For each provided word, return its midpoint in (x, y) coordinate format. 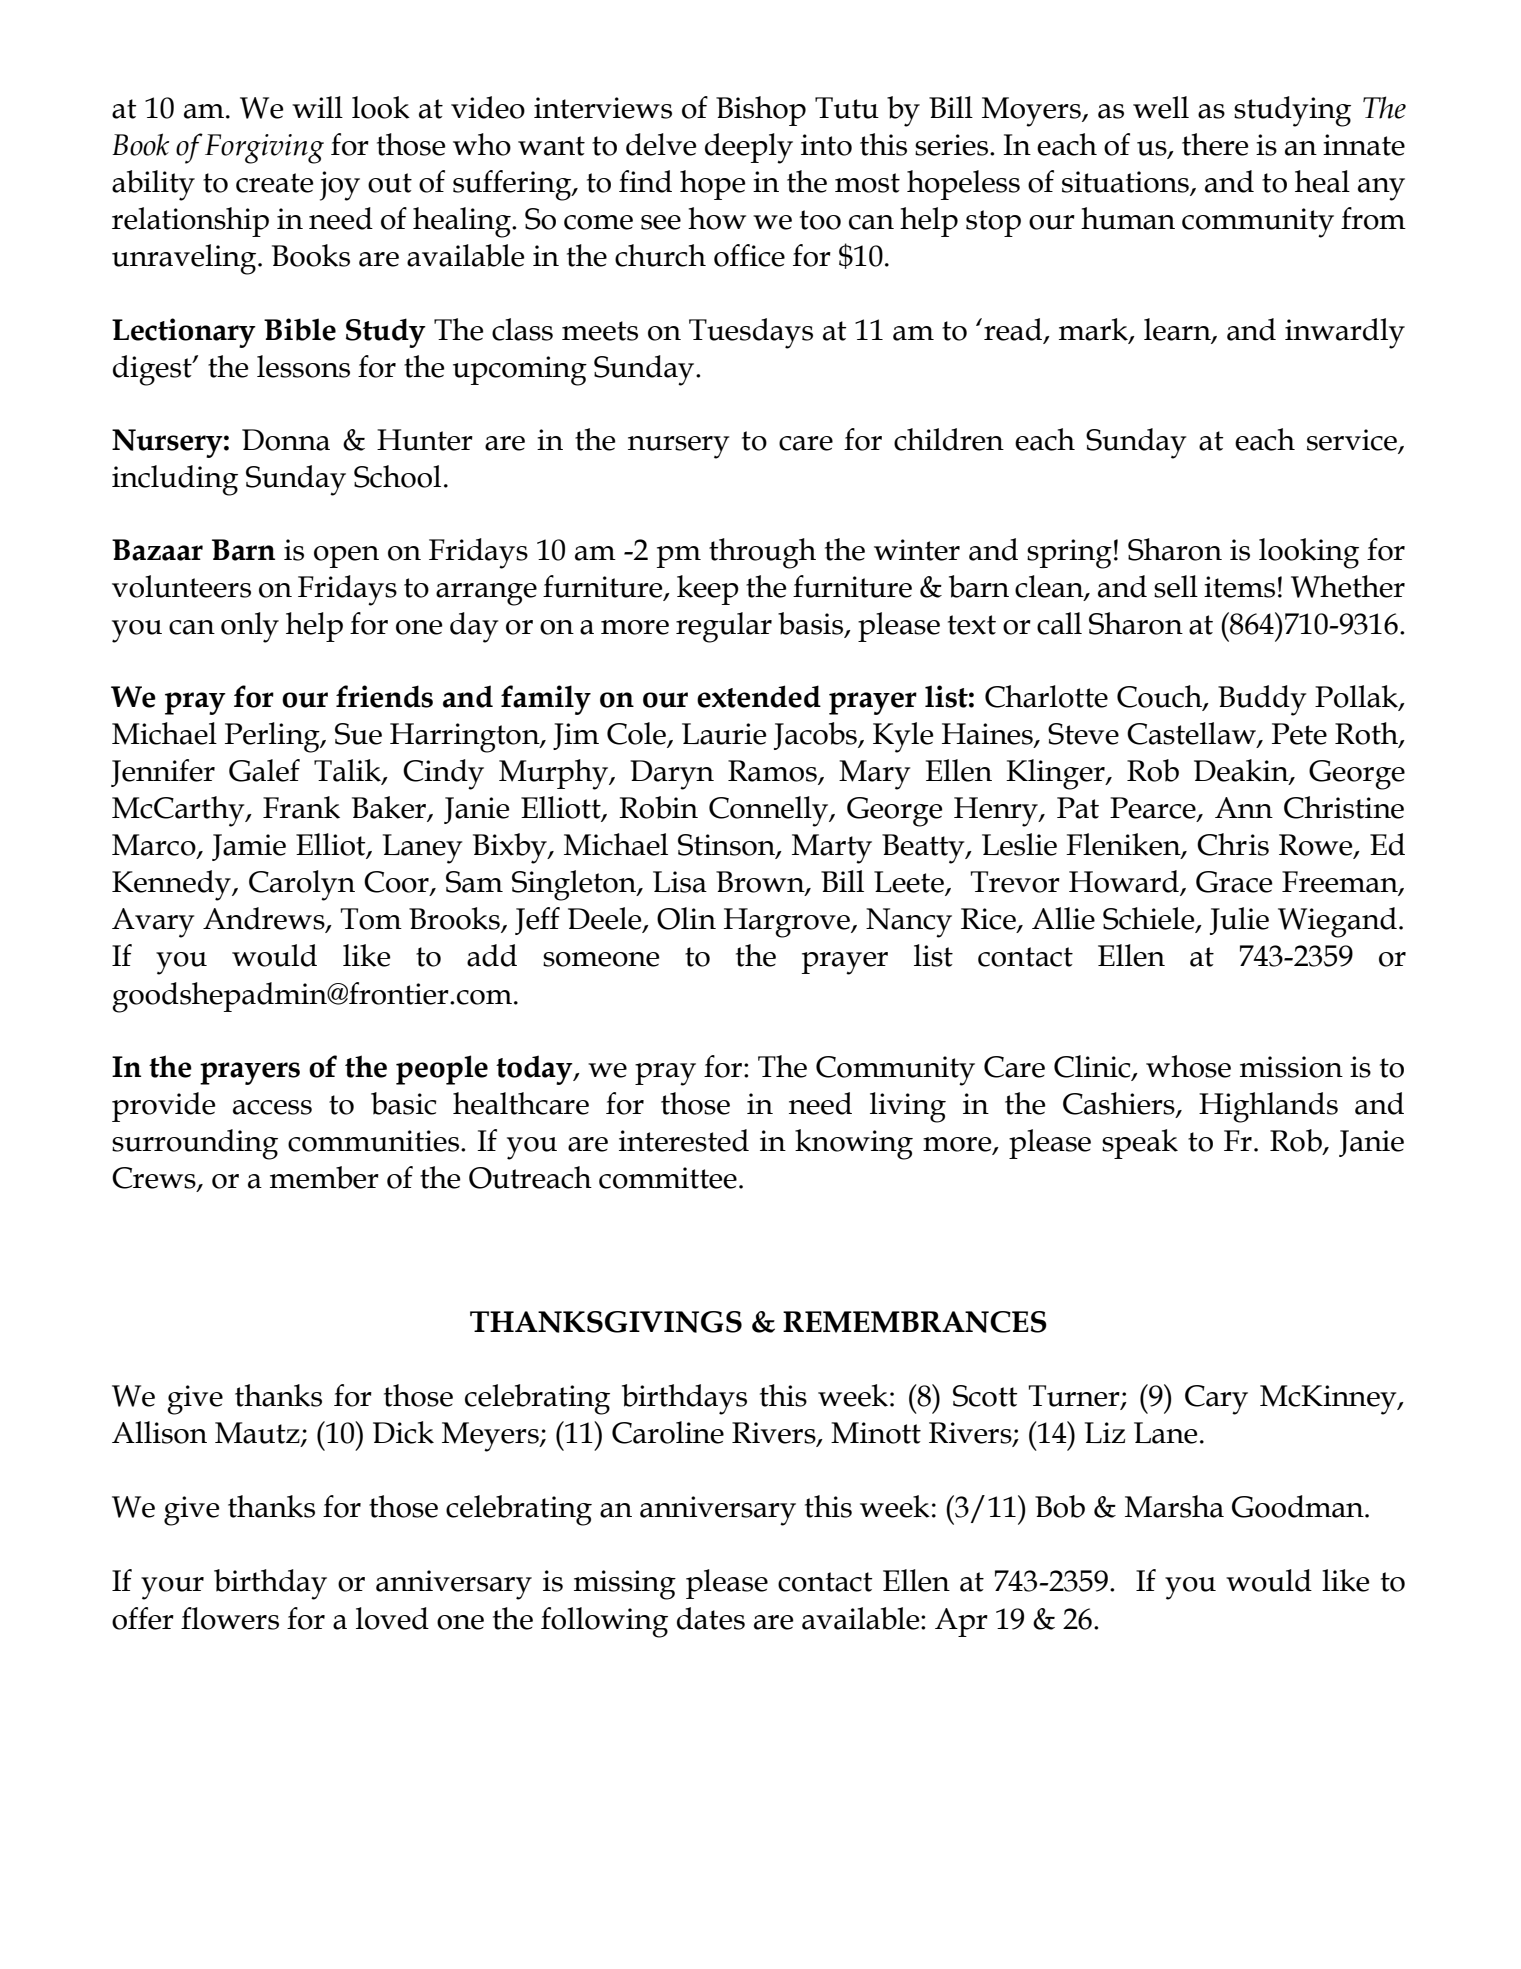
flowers (230, 1618)
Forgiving (264, 149)
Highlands (1268, 1107)
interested (684, 1140)
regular (724, 627)
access (272, 1107)
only (250, 627)
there (1215, 144)
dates (711, 1618)
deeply (749, 148)
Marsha (1174, 1506)
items (1239, 587)
